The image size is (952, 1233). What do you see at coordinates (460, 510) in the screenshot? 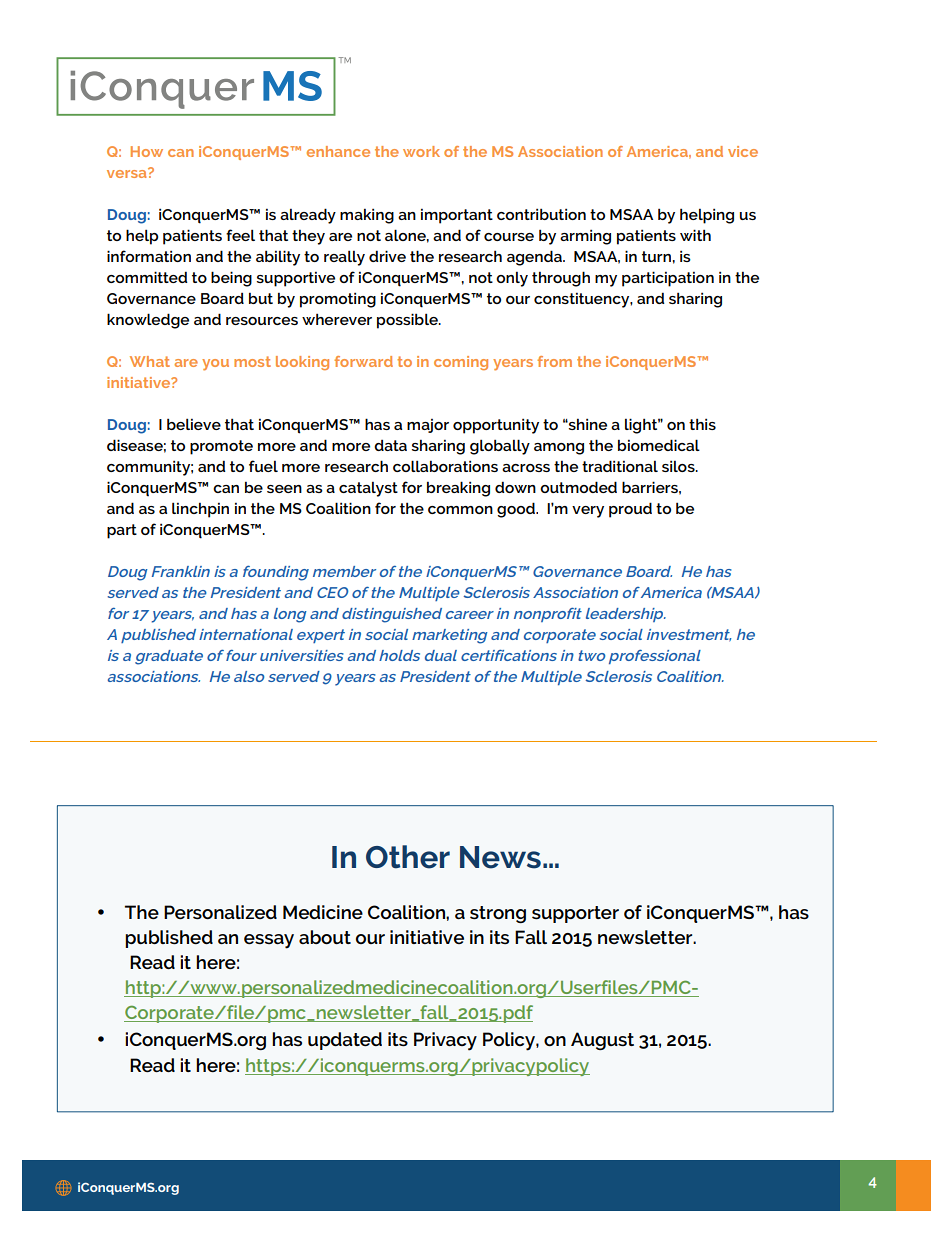
I see `common` at bounding box center [460, 510].
